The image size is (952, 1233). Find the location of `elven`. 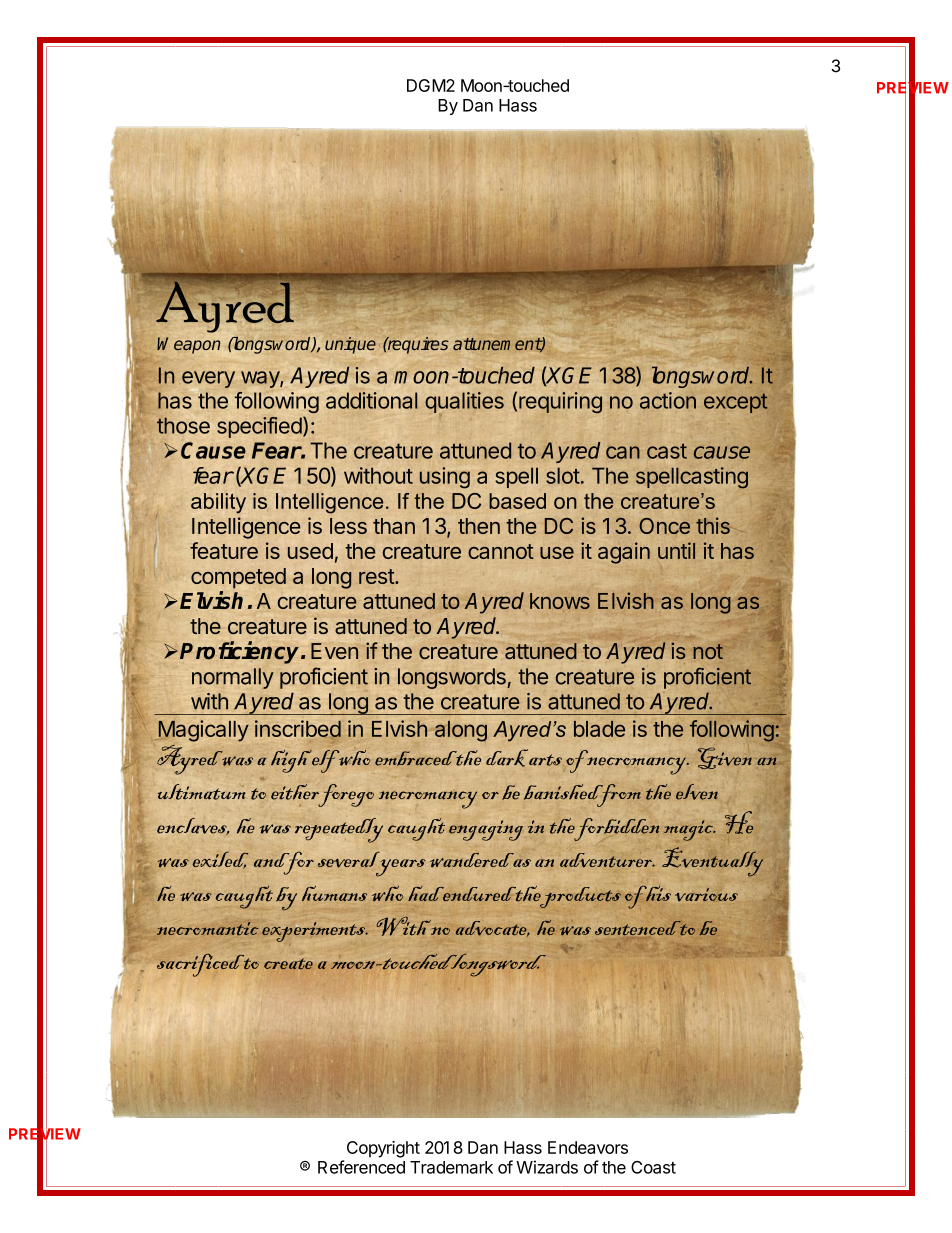

elven is located at coordinates (697, 792).
